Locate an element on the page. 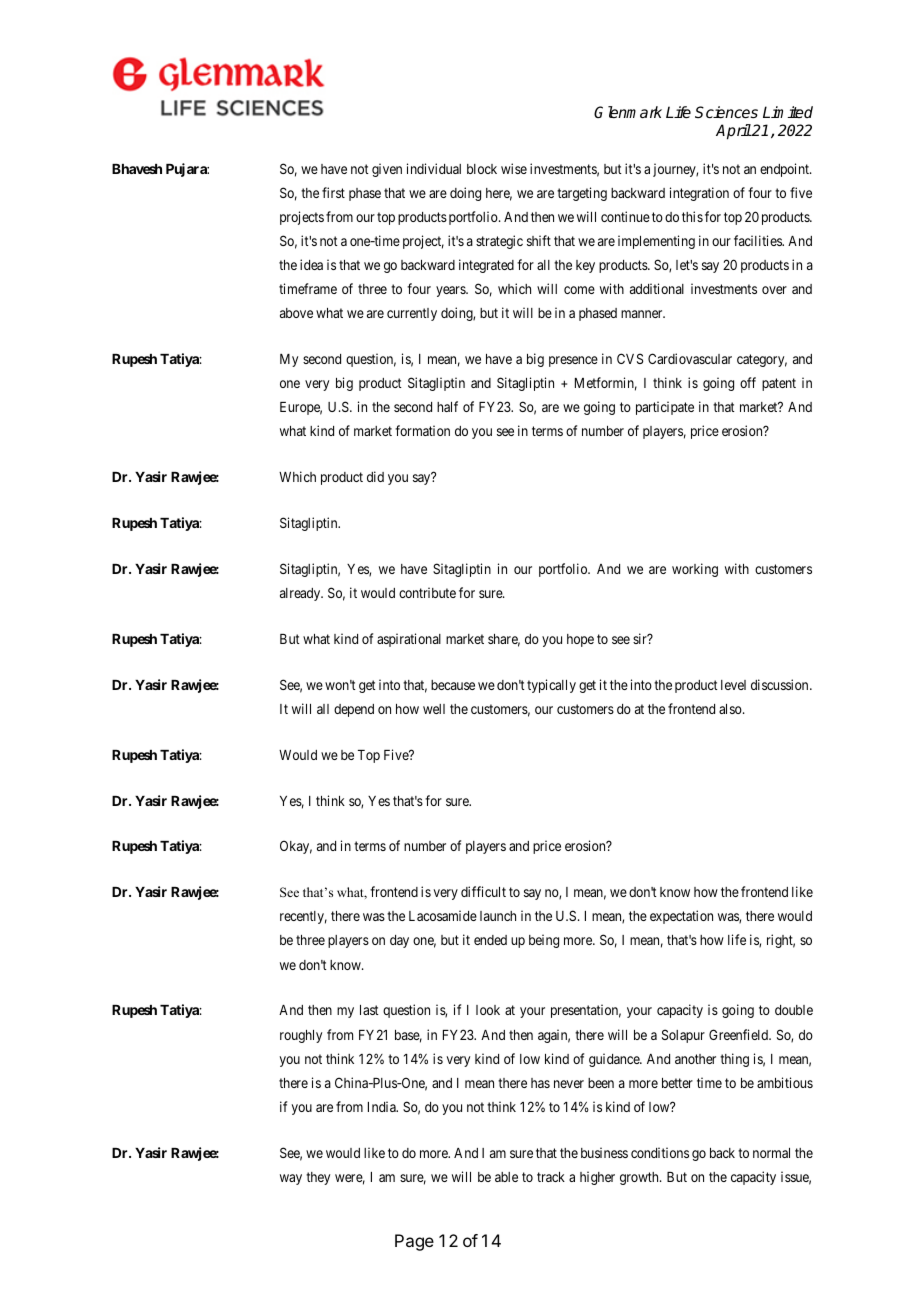 Image resolution: width=924 pixels, height=1307 pixels. normal is located at coordinates (771, 1153).
